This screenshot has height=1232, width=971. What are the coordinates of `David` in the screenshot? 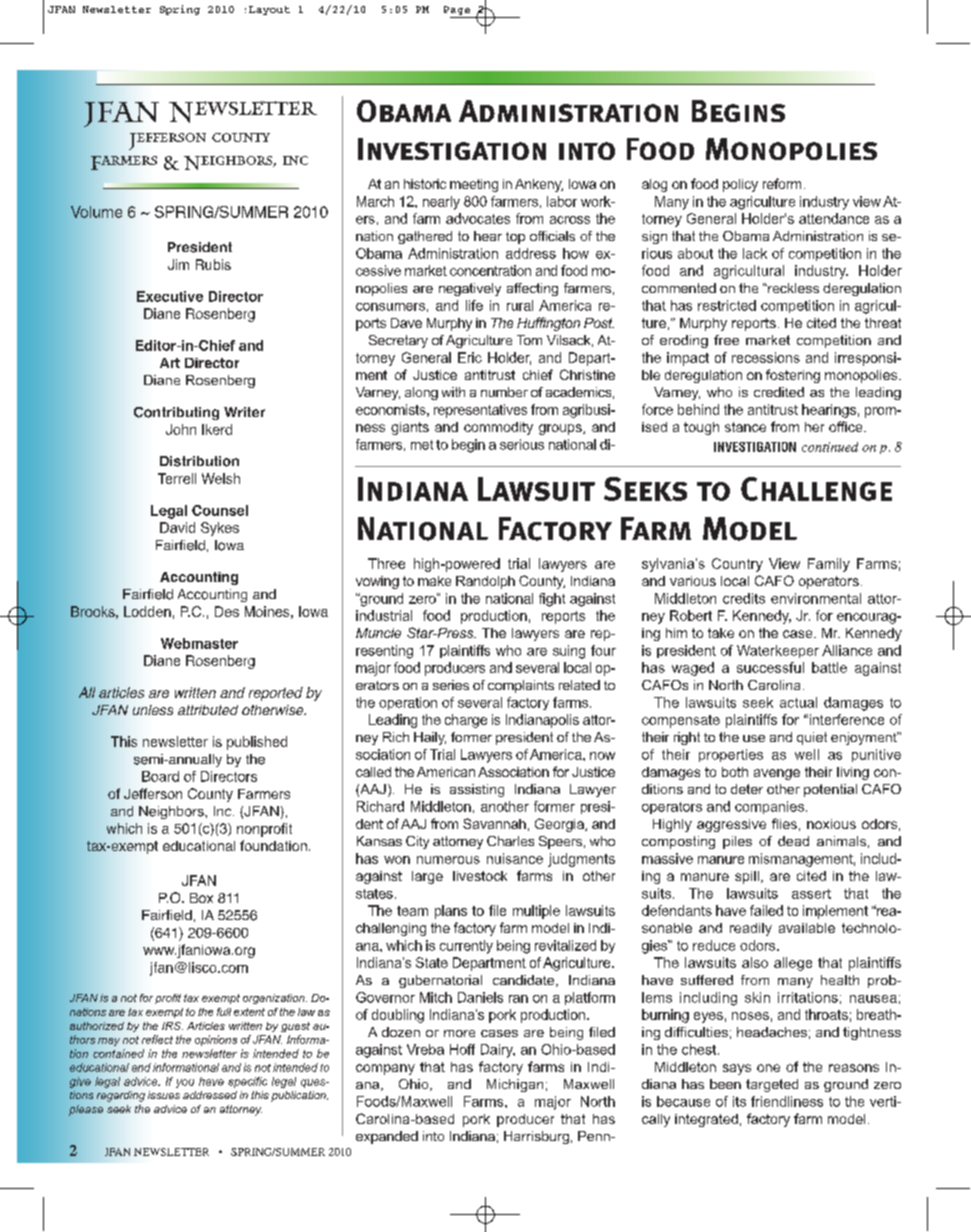 It's located at (177, 527).
